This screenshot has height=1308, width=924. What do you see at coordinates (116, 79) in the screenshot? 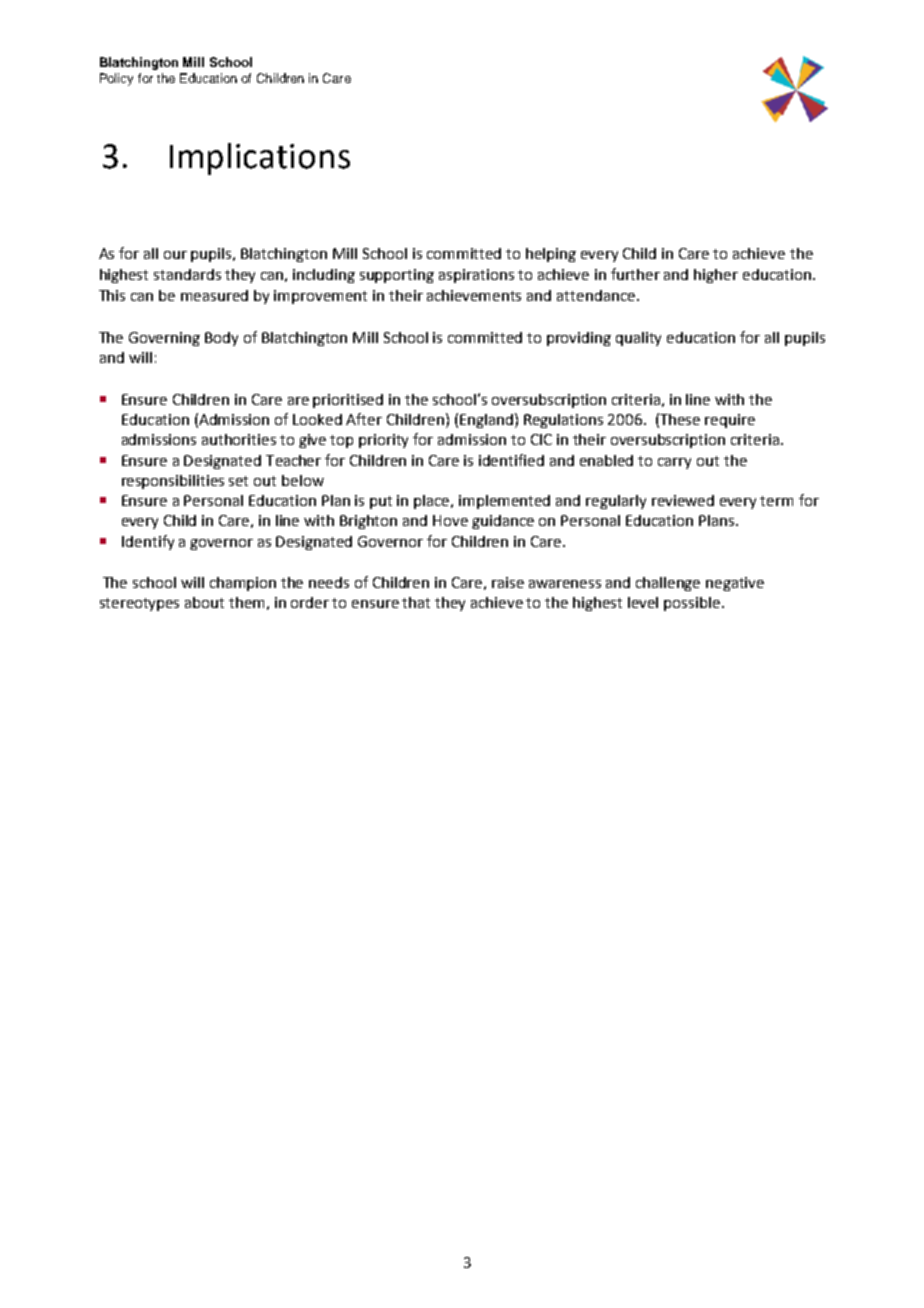
I see `Policy` at bounding box center [116, 79].
